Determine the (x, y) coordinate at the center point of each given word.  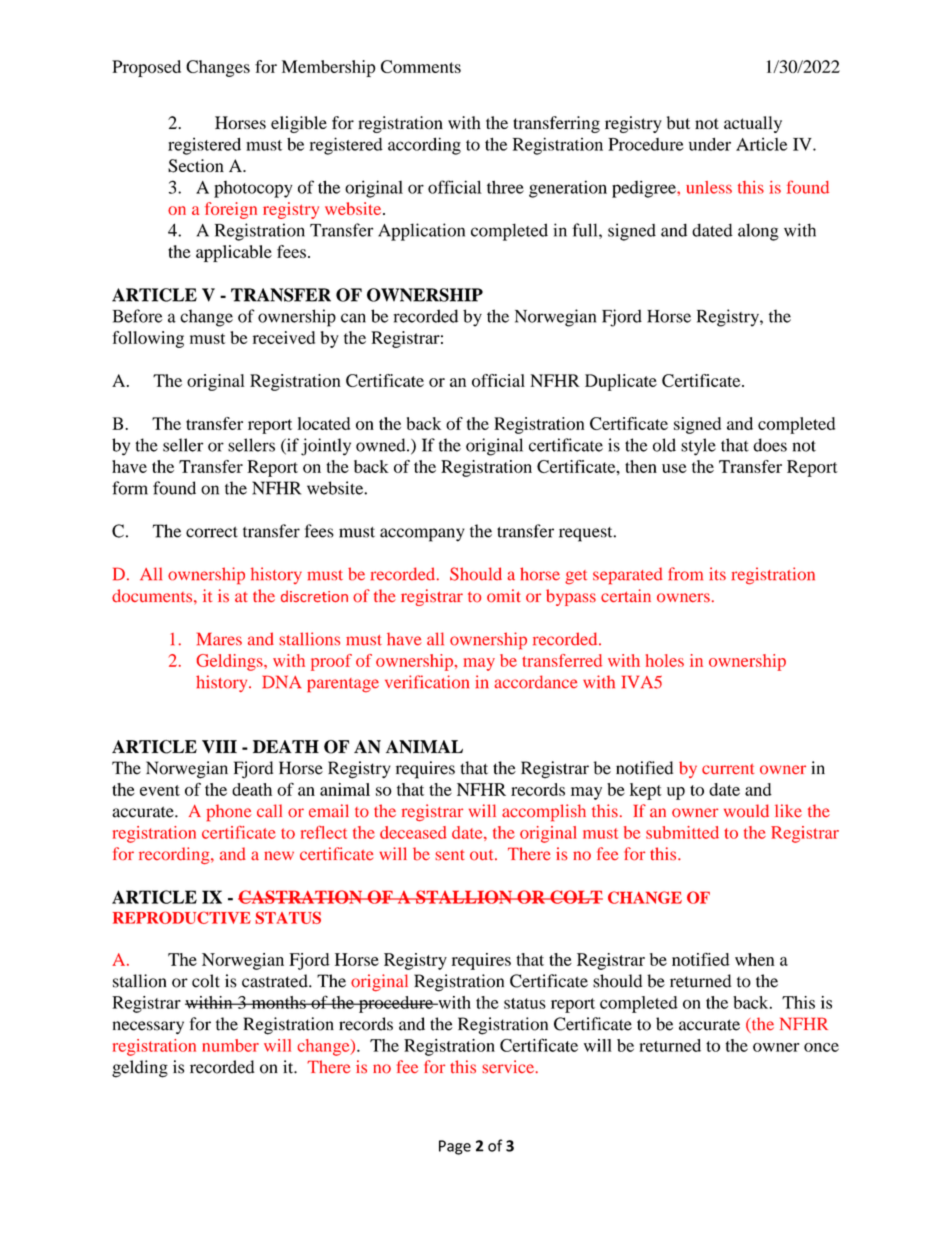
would (746, 811)
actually (753, 124)
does (770, 445)
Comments (421, 66)
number (230, 1045)
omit (504, 596)
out (483, 855)
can (353, 318)
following (148, 339)
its (717, 574)
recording (175, 855)
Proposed (146, 68)
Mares (219, 639)
